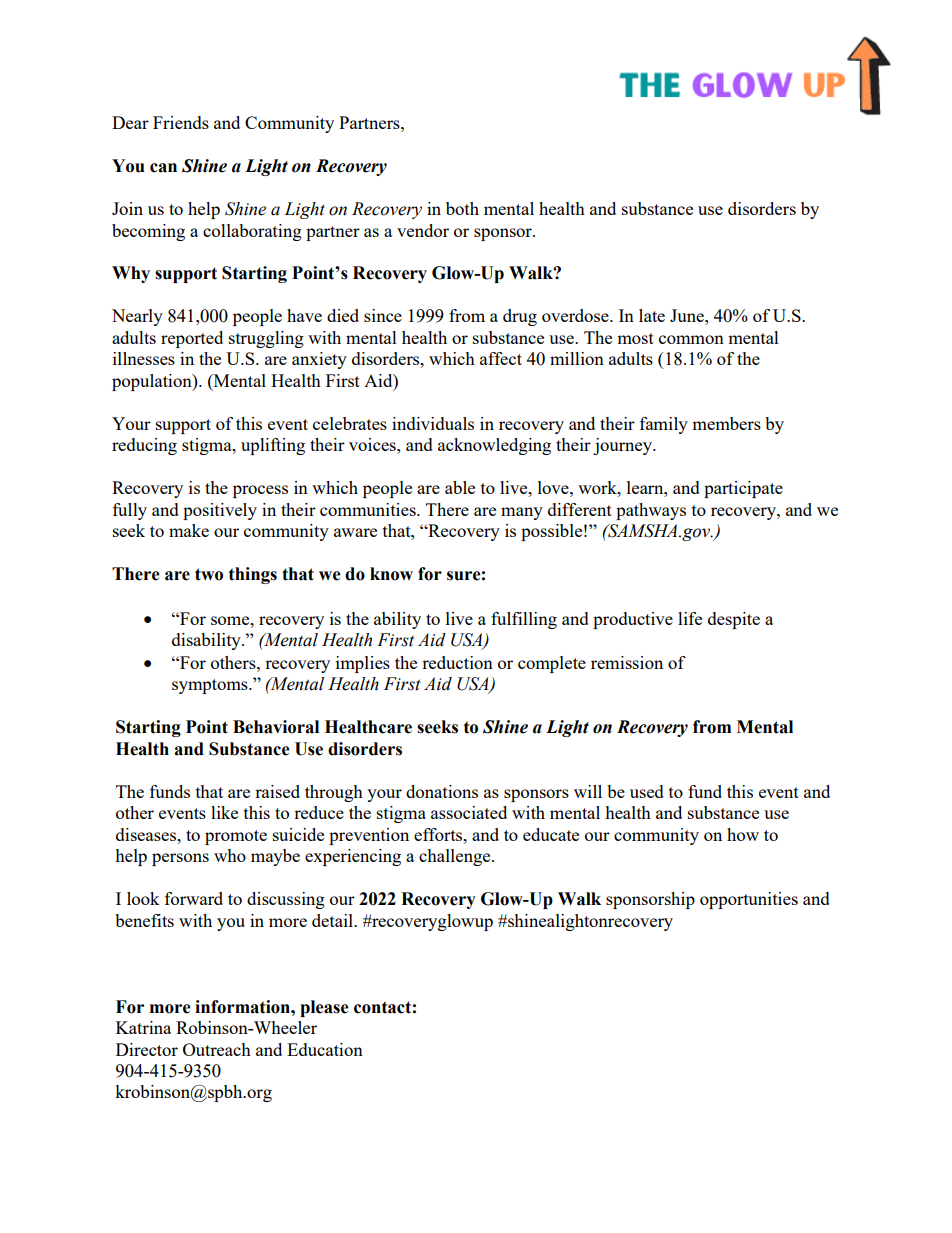 Image resolution: width=952 pixels, height=1233 pixels. I want to click on late, so click(652, 315).
